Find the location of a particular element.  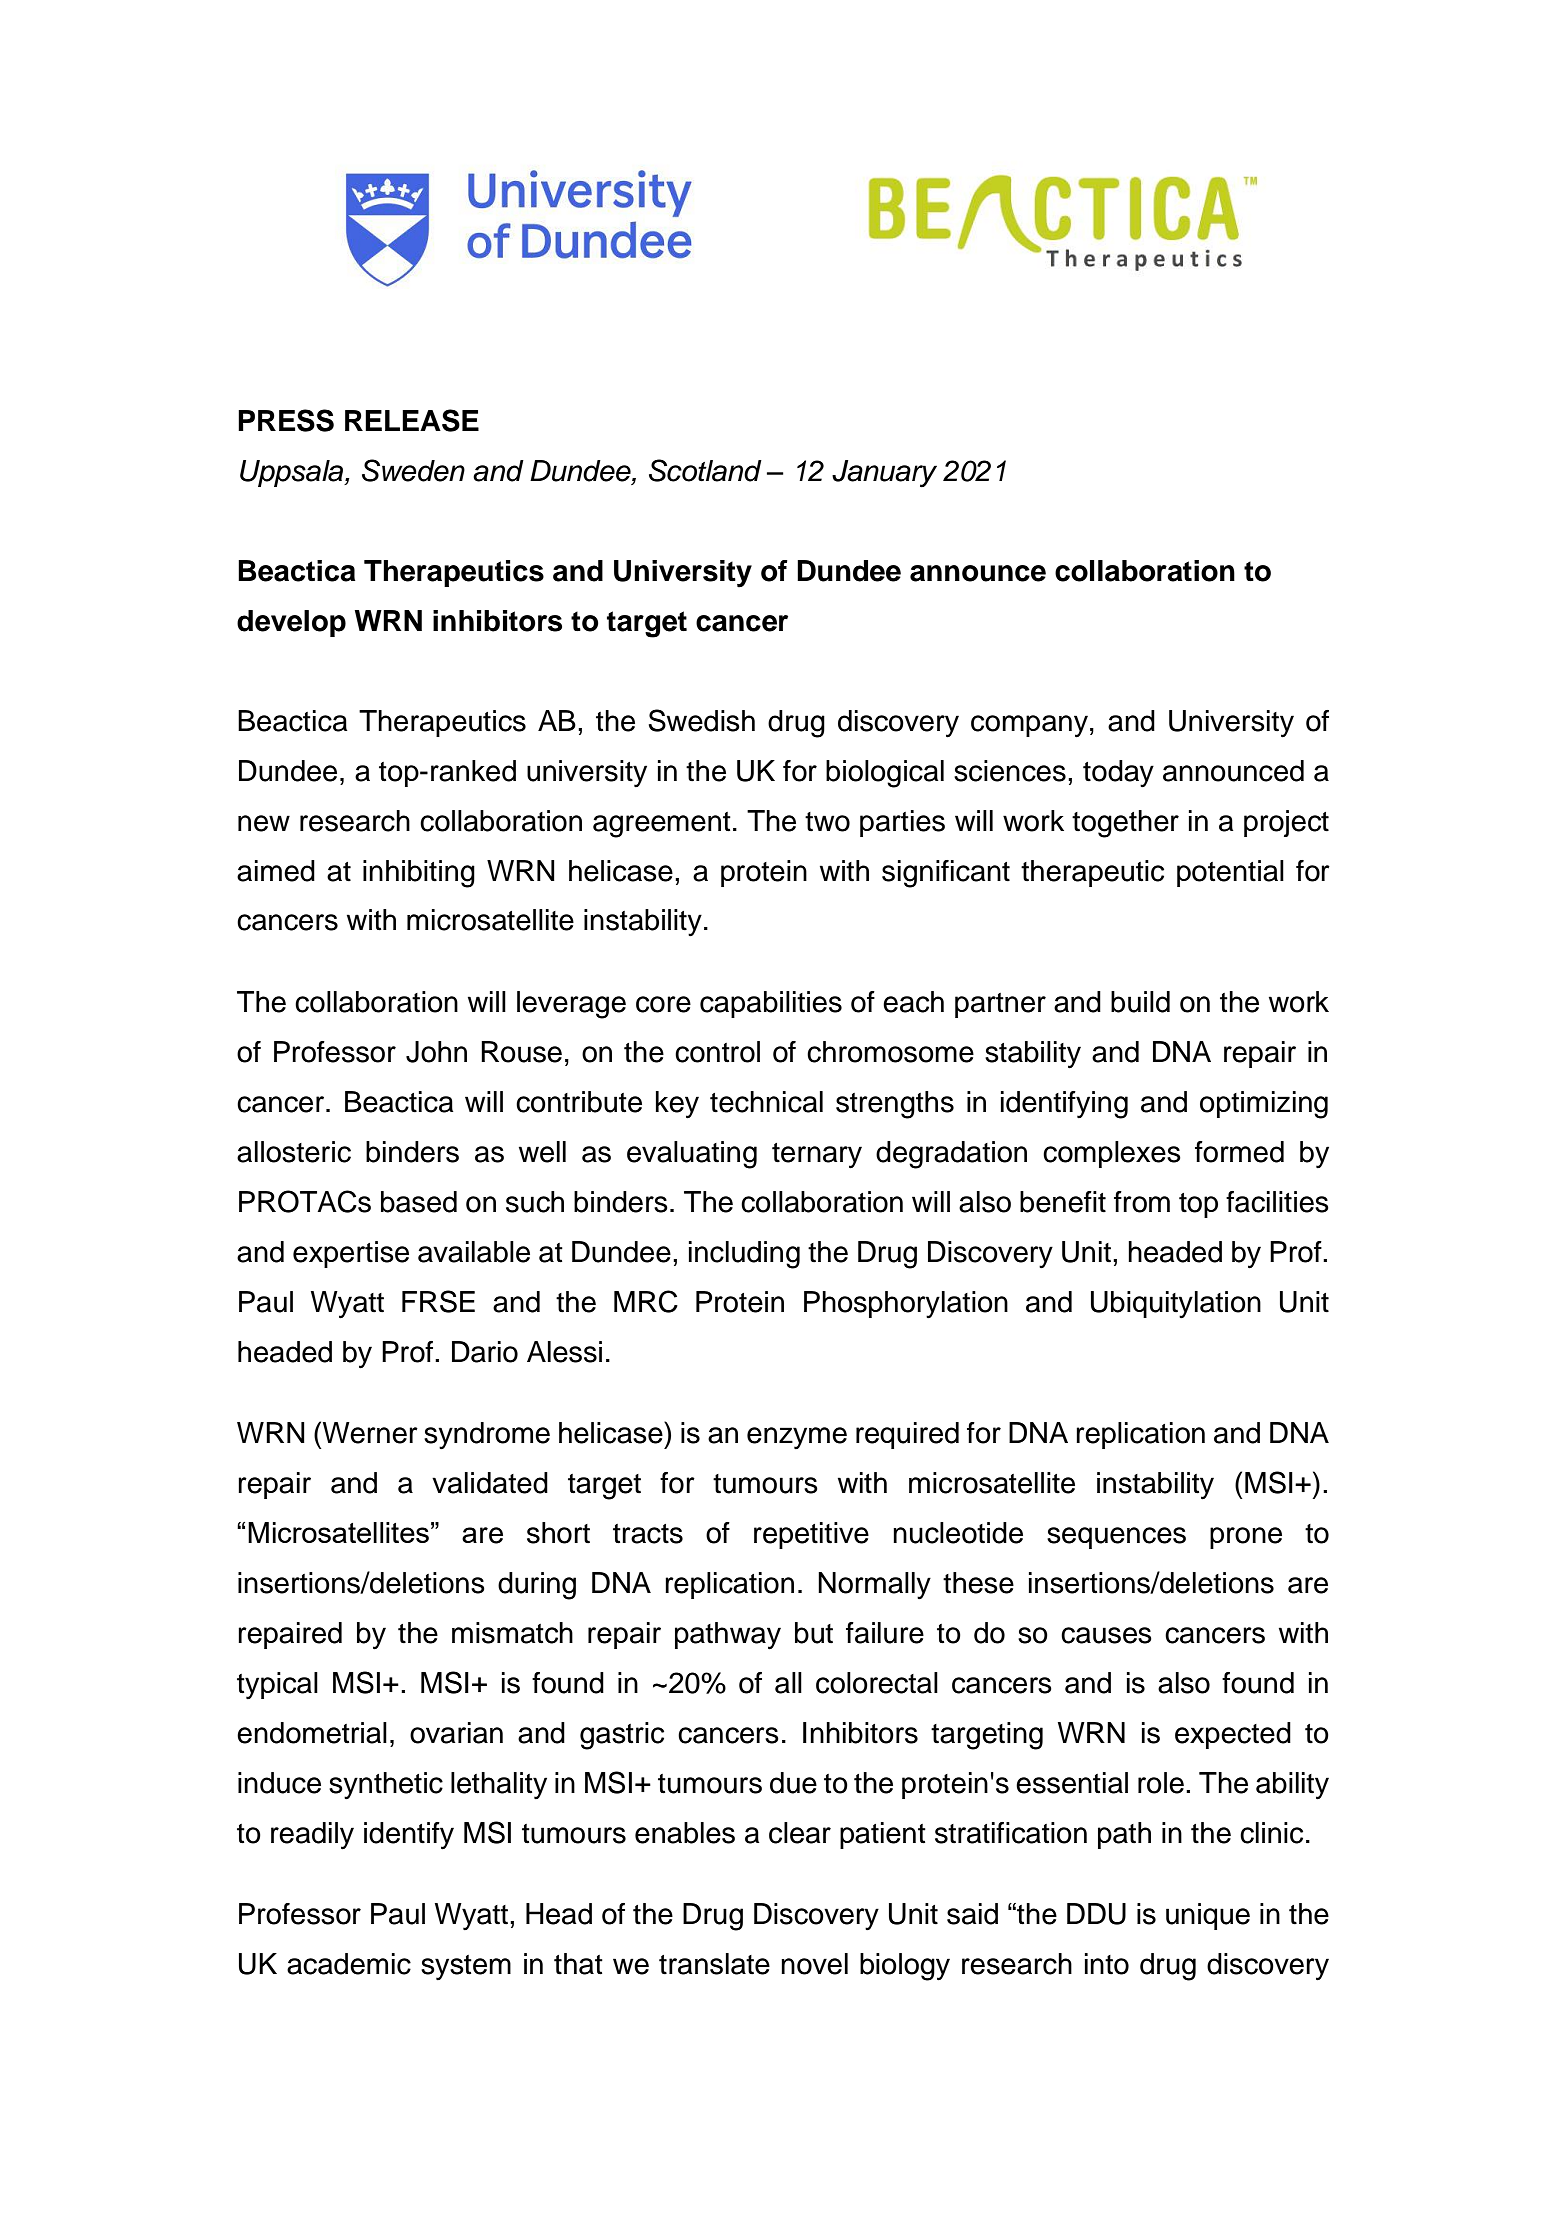

novel is located at coordinates (814, 1964).
